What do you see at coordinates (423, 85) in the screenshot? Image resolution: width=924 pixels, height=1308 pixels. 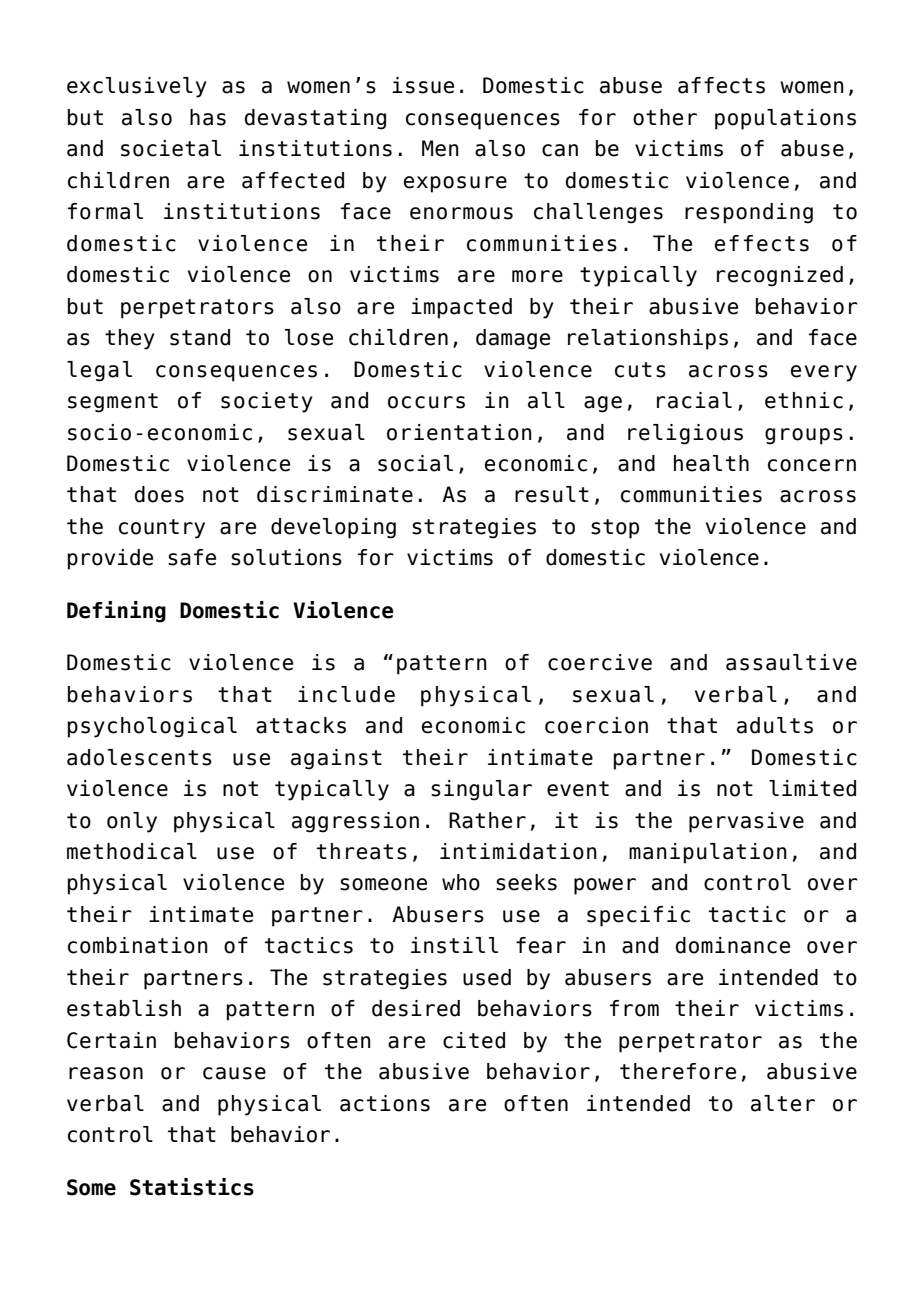 I see `issue` at bounding box center [423, 85].
